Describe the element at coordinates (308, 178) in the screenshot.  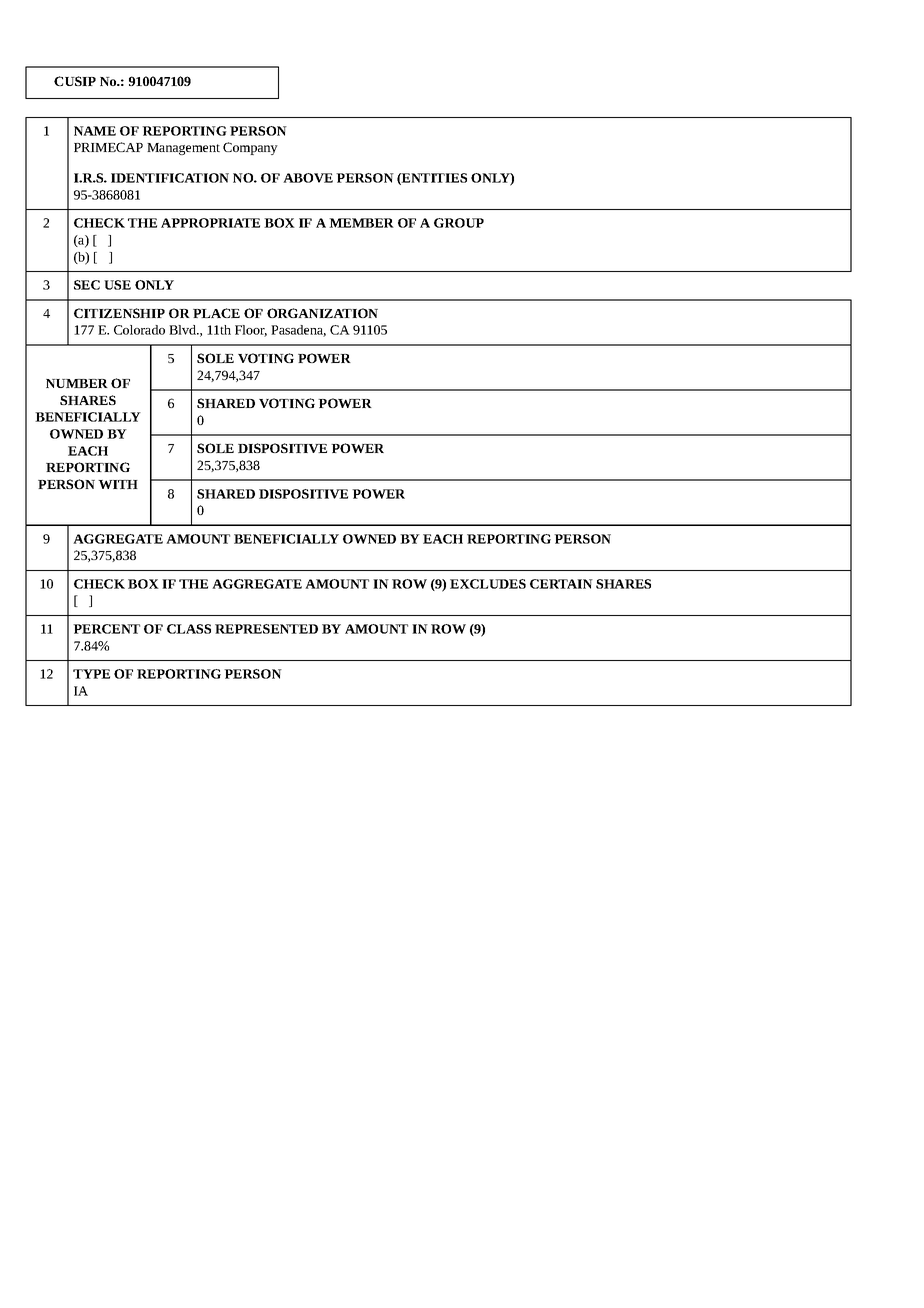
I see `ABOVE` at that location.
